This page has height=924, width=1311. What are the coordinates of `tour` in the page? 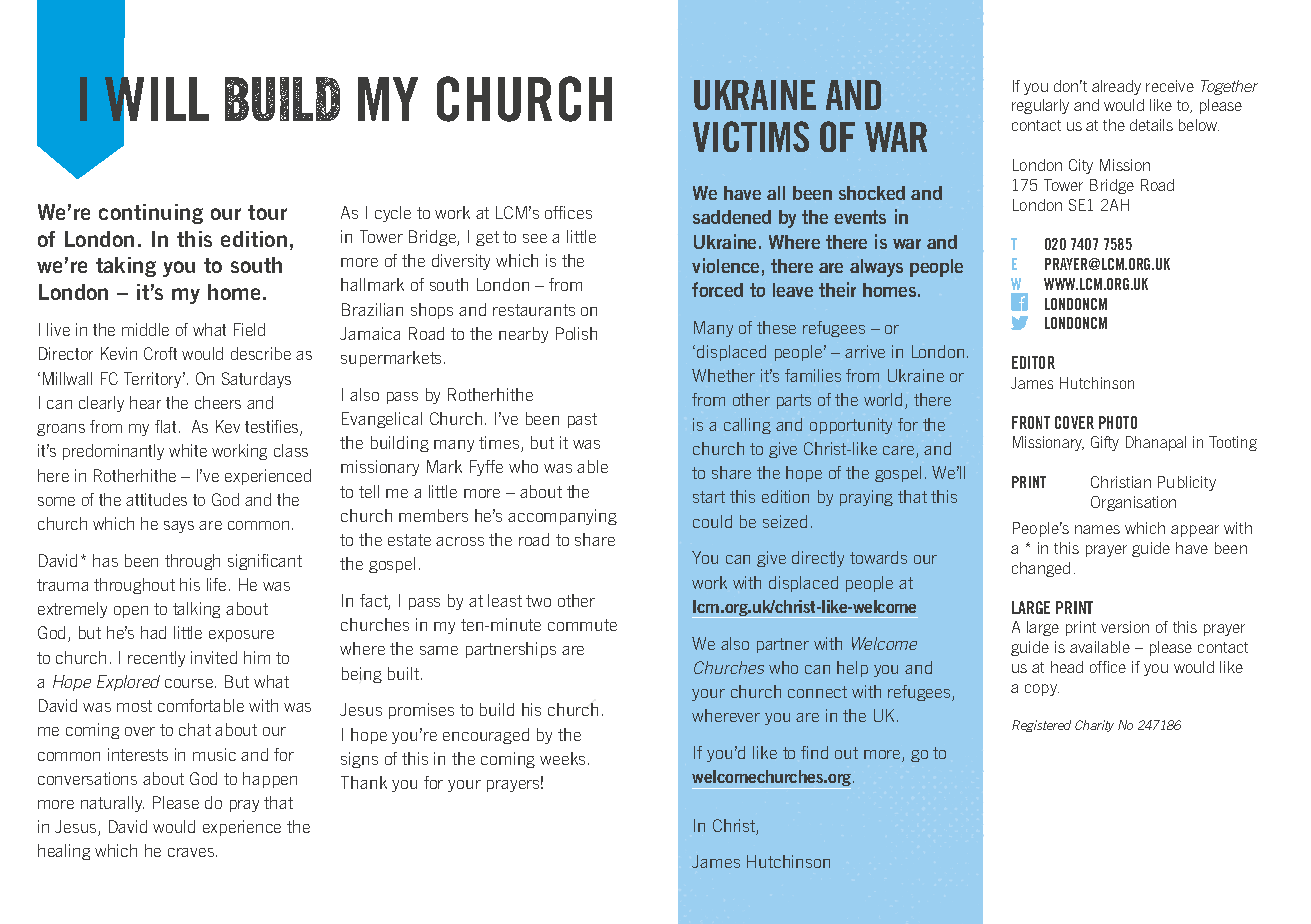 It's located at (267, 212).
